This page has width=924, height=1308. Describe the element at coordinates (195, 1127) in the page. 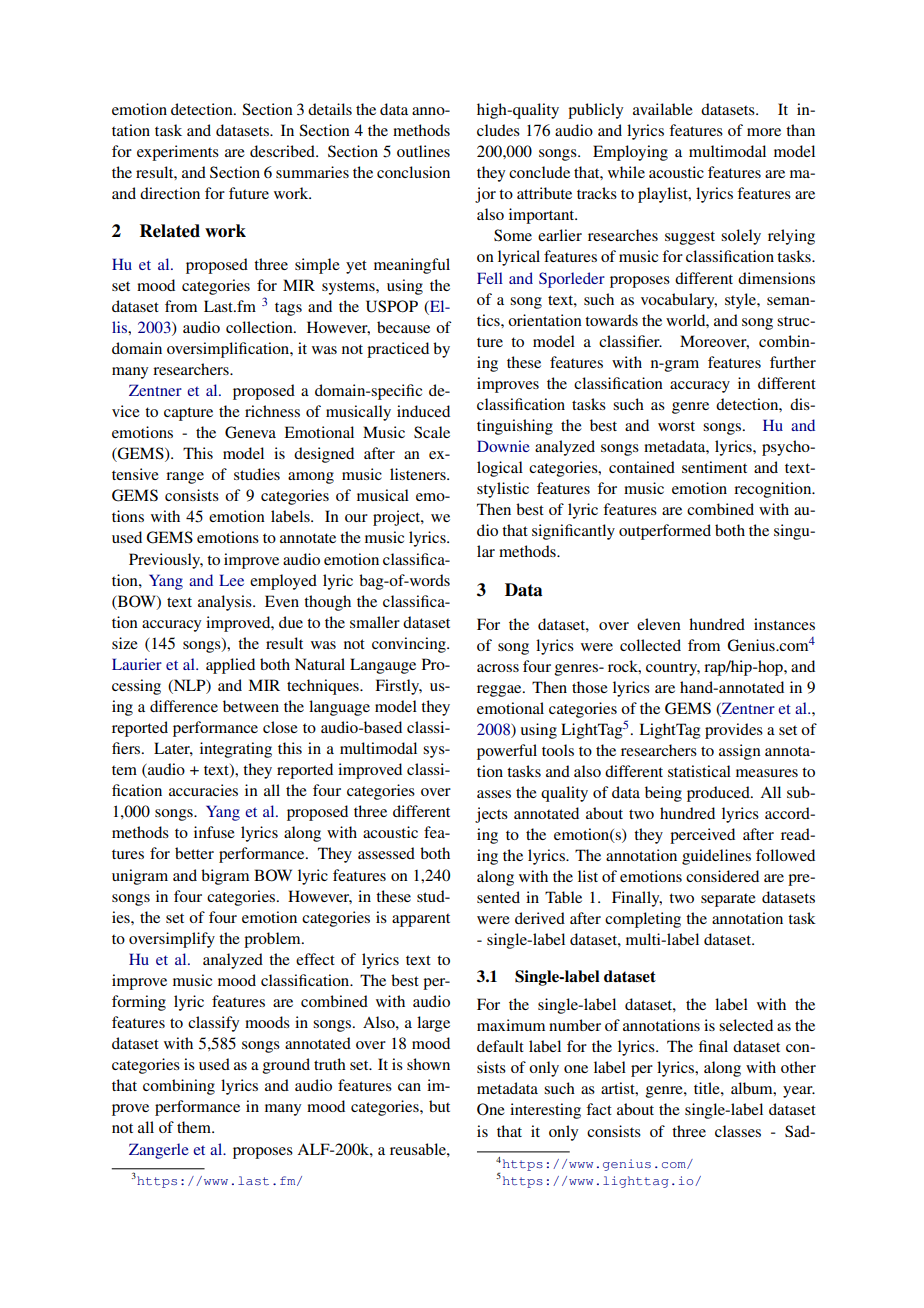

I see `them` at that location.
